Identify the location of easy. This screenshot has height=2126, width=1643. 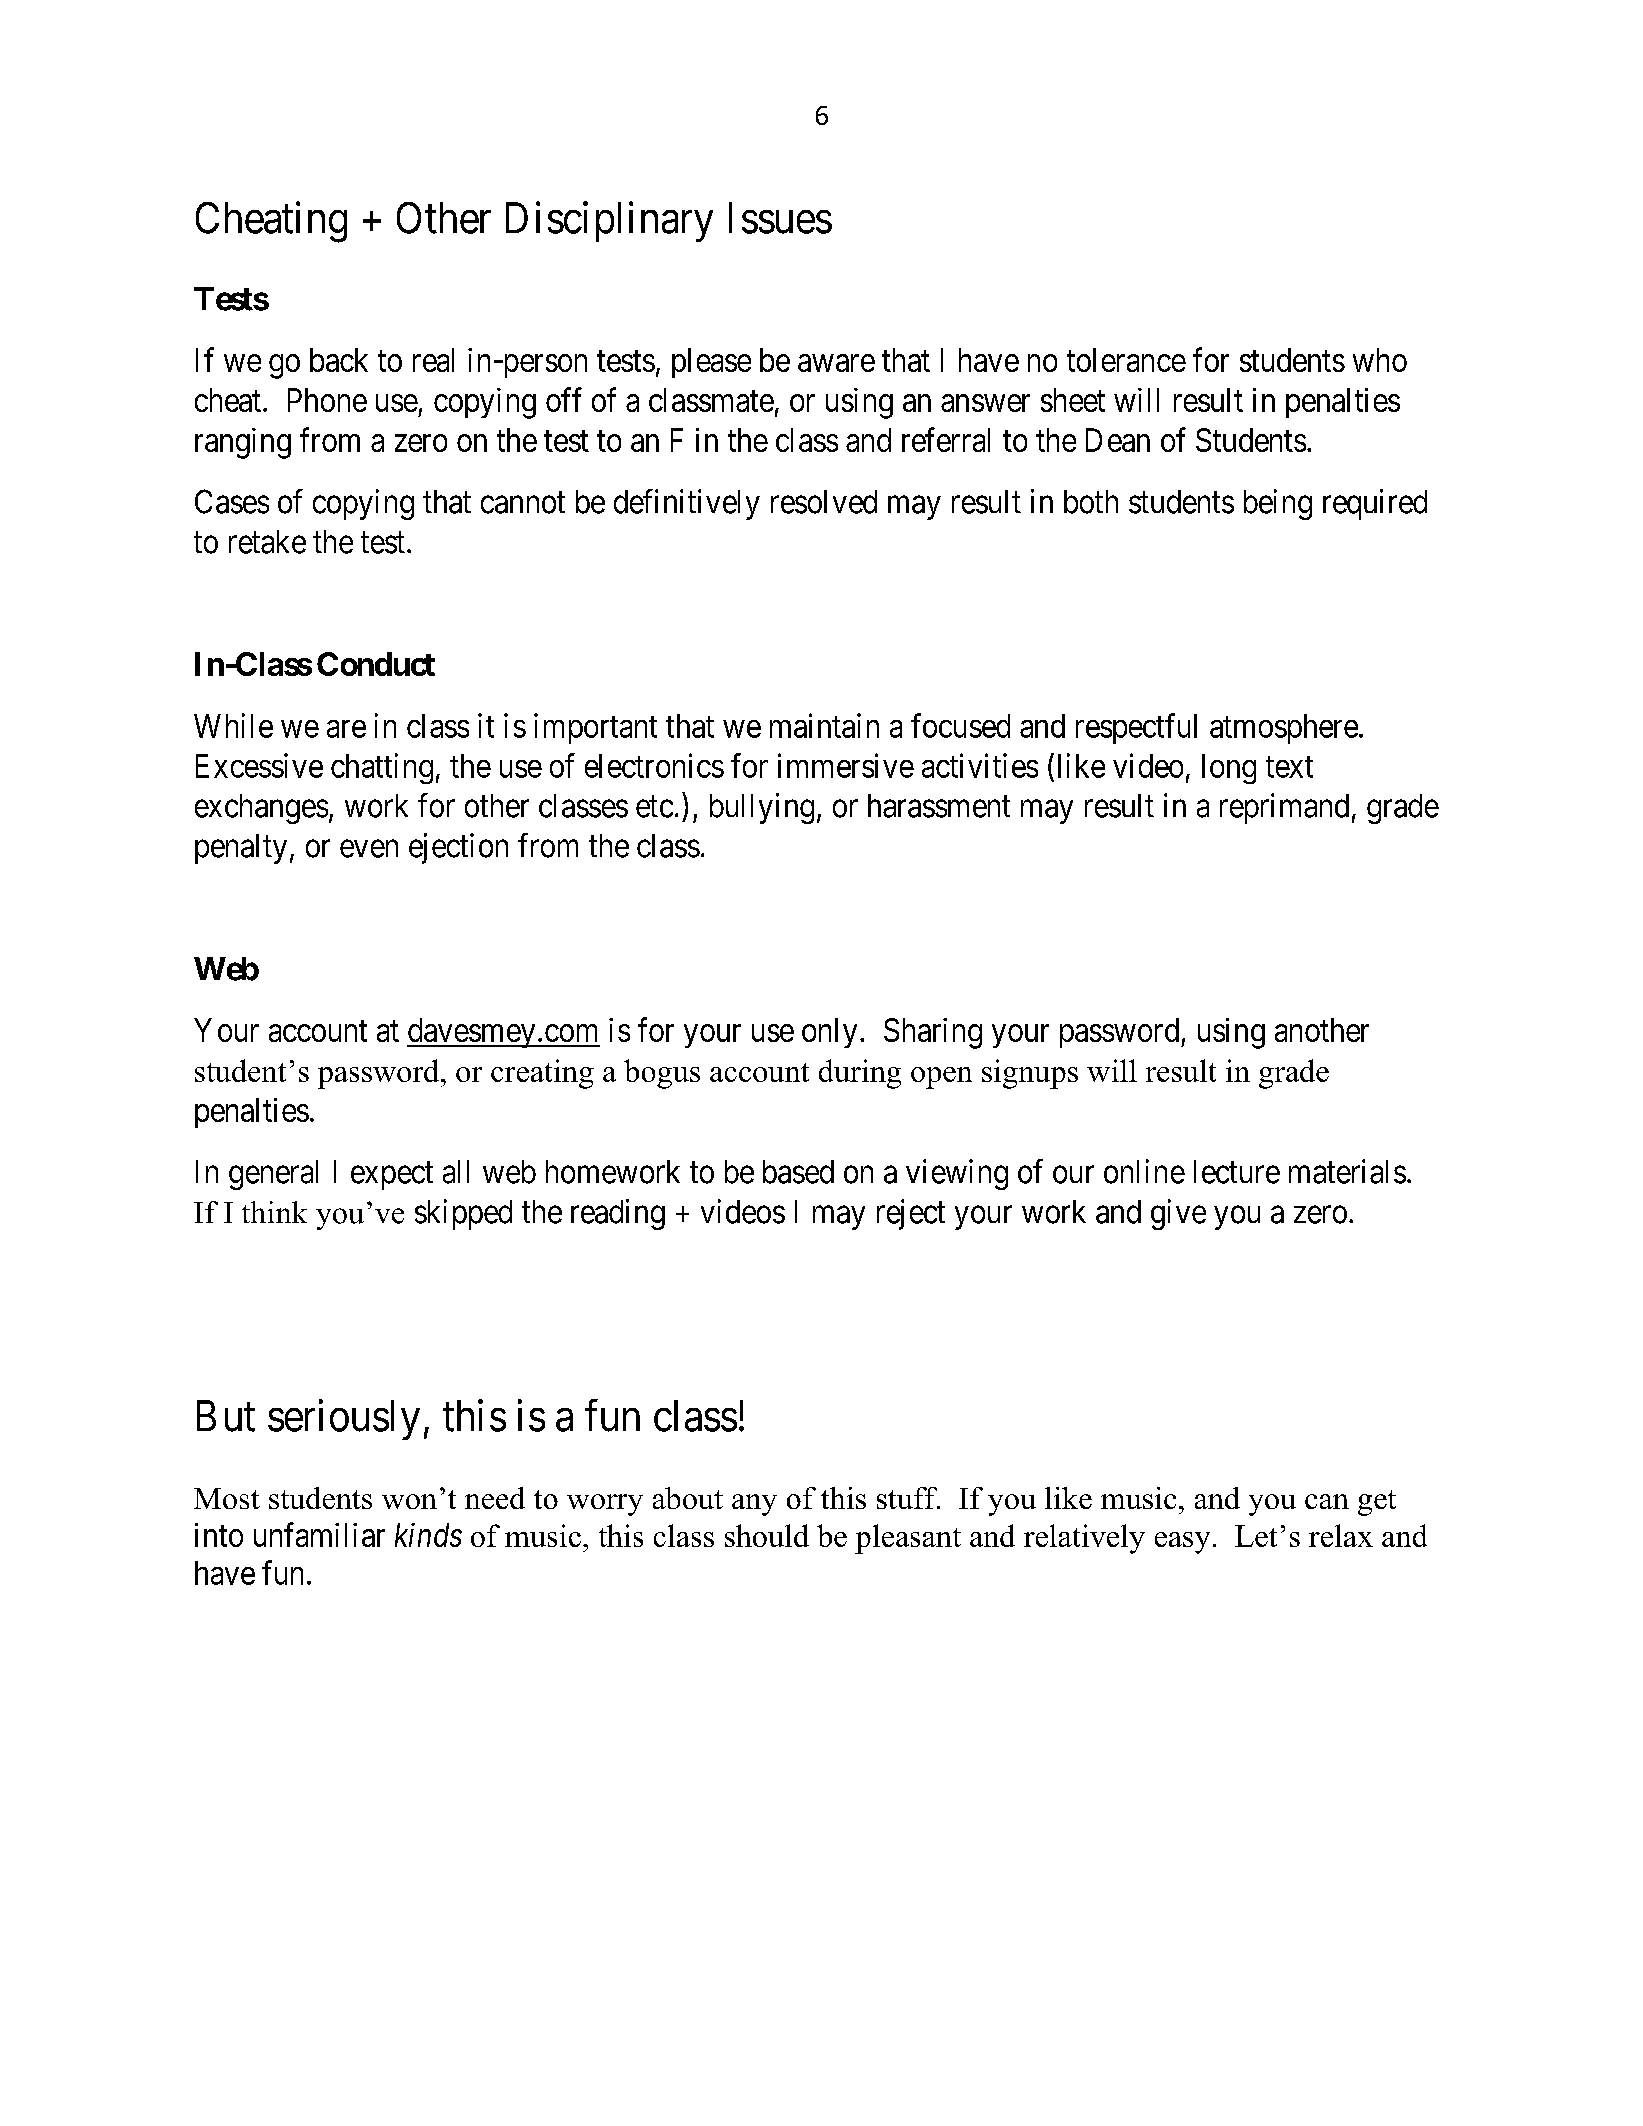
(1182, 1543).
